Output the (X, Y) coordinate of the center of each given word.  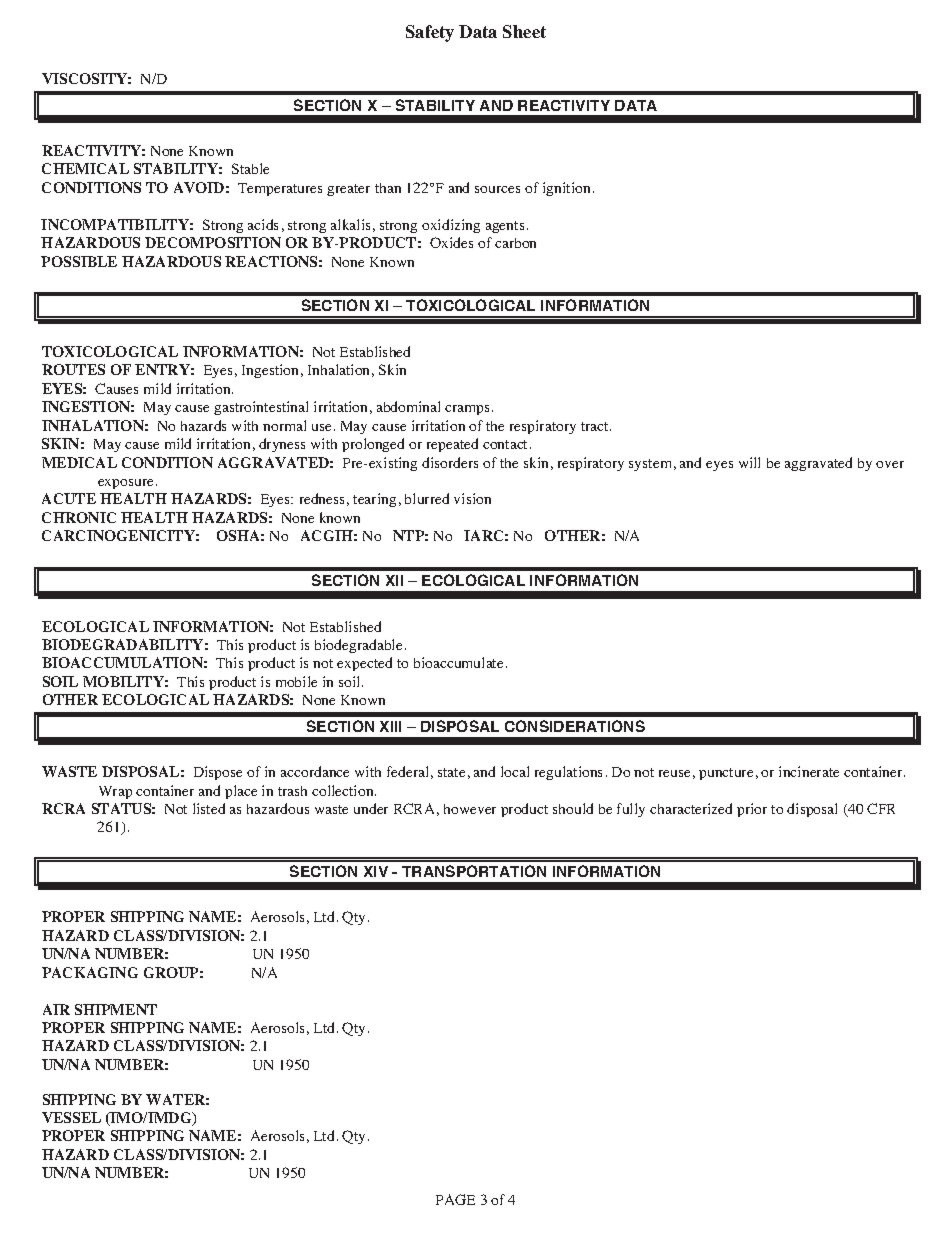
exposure (127, 484)
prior (752, 810)
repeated (452, 445)
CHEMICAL (85, 168)
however (470, 809)
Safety (430, 33)
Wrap (115, 792)
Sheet (524, 31)
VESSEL (71, 1117)
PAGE (455, 1199)
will (749, 462)
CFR (881, 808)
